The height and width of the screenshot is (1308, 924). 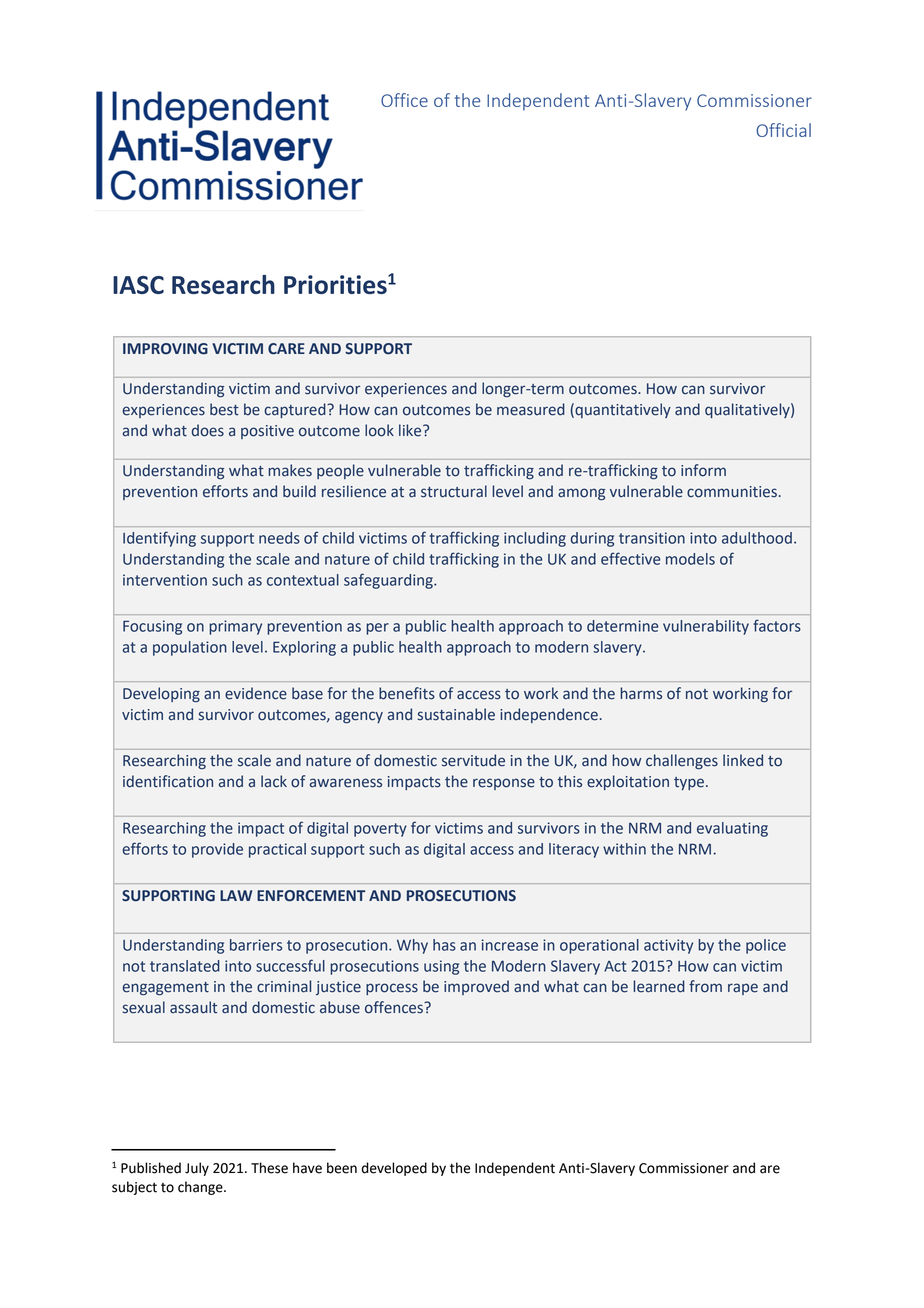 What do you see at coordinates (190, 648) in the screenshot?
I see `population` at bounding box center [190, 648].
